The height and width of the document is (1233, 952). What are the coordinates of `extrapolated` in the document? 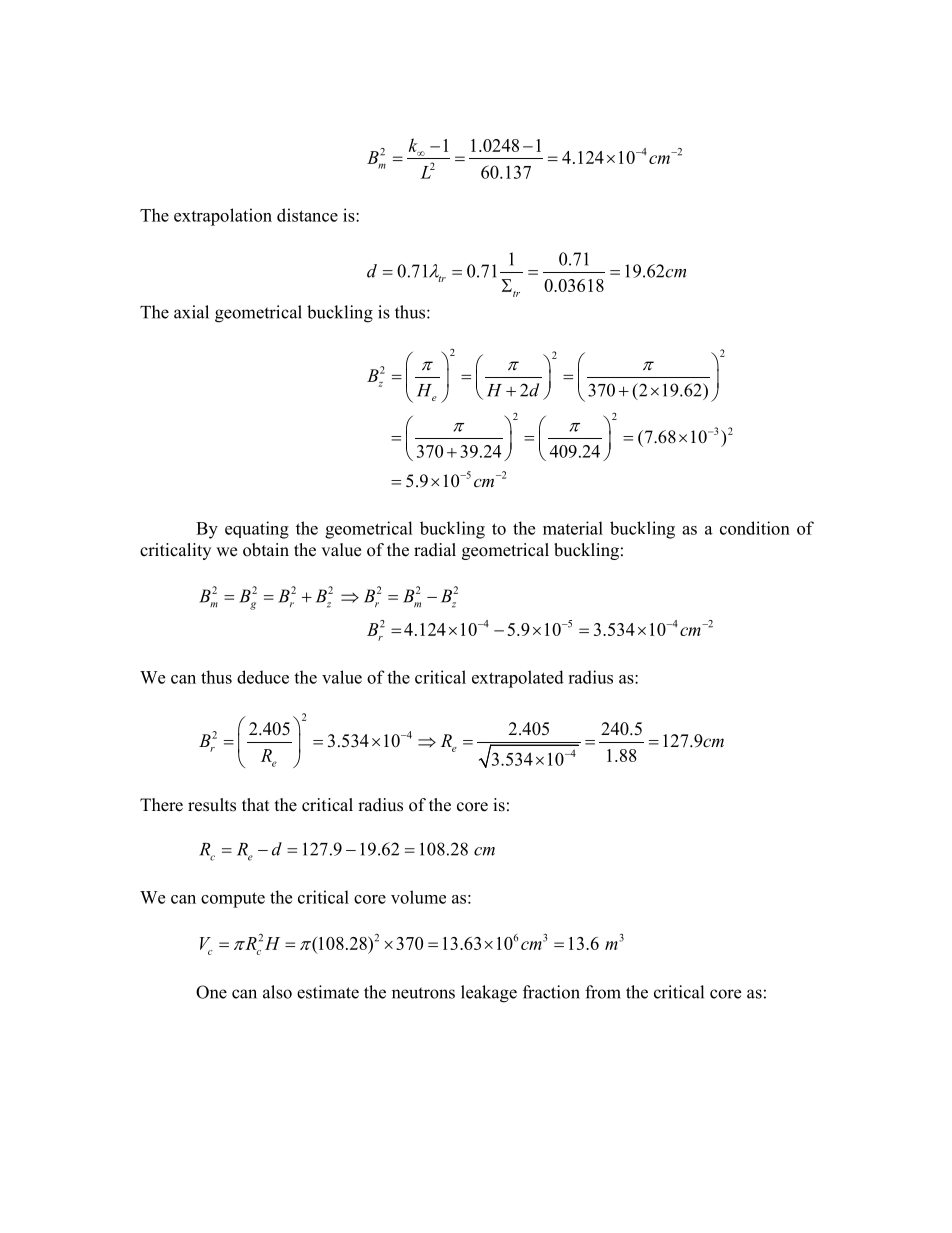 It's located at (518, 679).
